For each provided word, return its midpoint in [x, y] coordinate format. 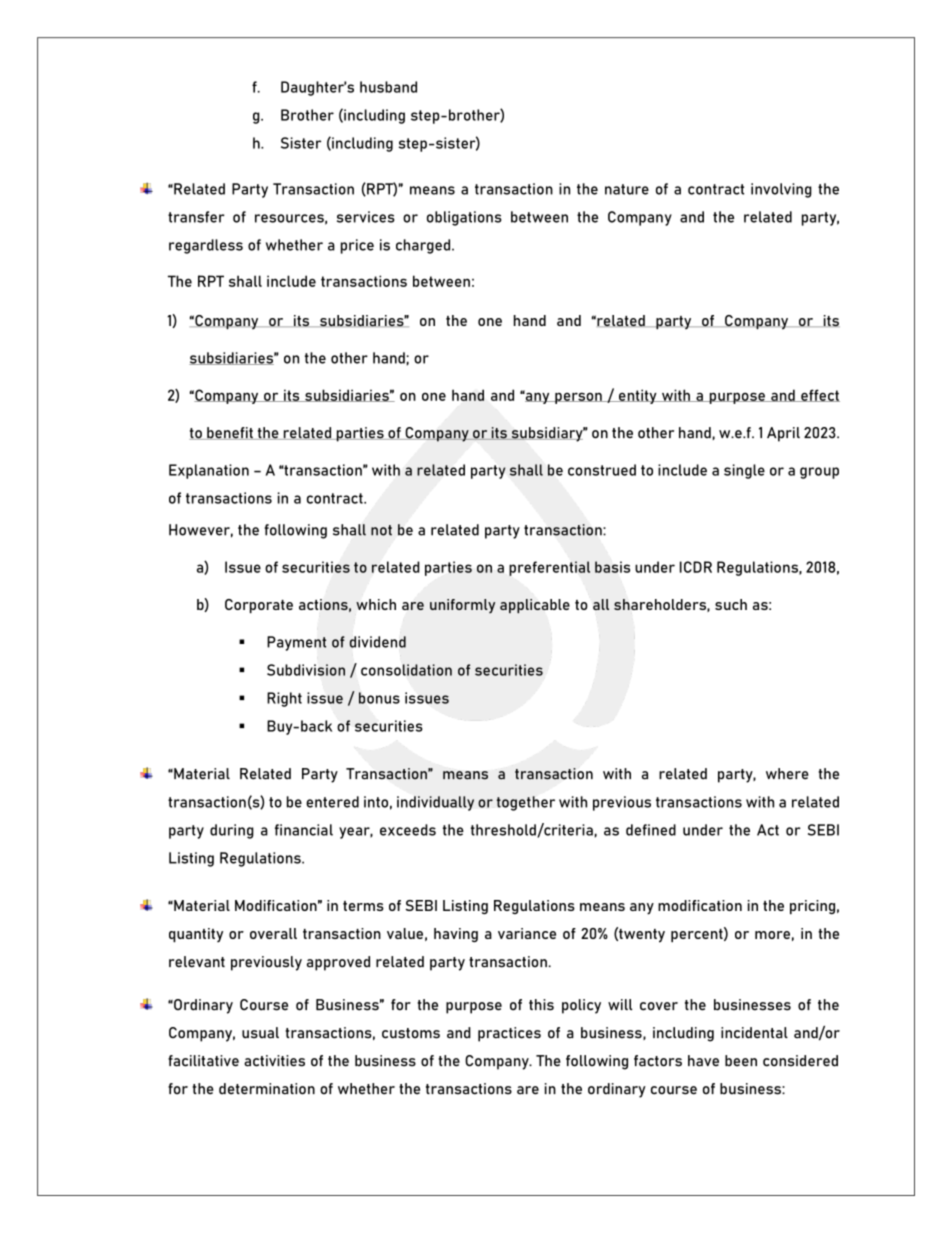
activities [274, 1061]
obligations [464, 218]
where [787, 774]
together [525, 803]
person [578, 398]
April [783, 434]
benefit [230, 433]
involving [781, 190]
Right [284, 699]
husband [388, 87]
